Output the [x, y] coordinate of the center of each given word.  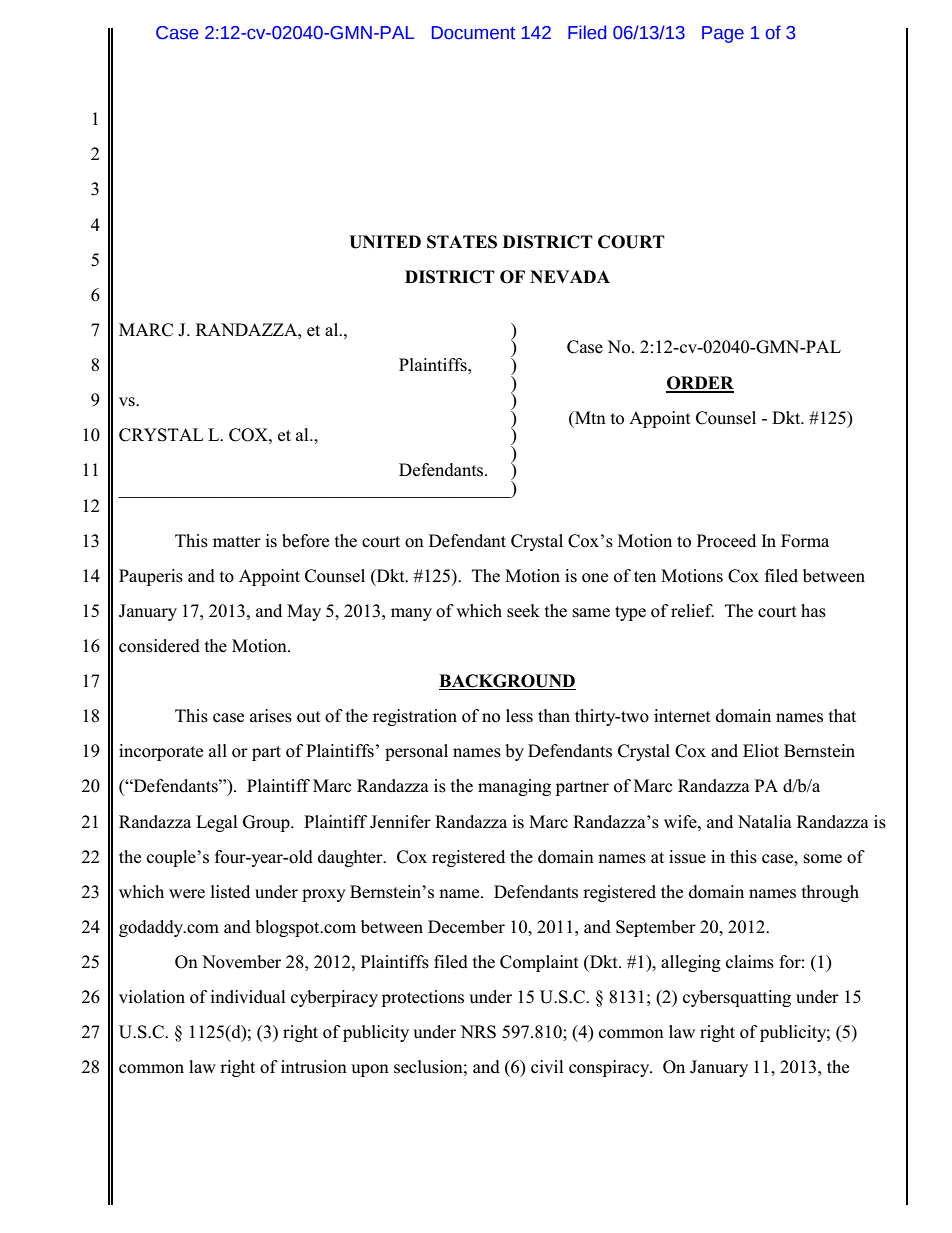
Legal [217, 823]
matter [237, 541]
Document [473, 33]
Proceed [726, 541]
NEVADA [570, 276]
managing [514, 787]
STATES [462, 242]
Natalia [765, 821]
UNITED [385, 242]
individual [248, 997]
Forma [805, 541]
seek [523, 611]
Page [723, 34]
